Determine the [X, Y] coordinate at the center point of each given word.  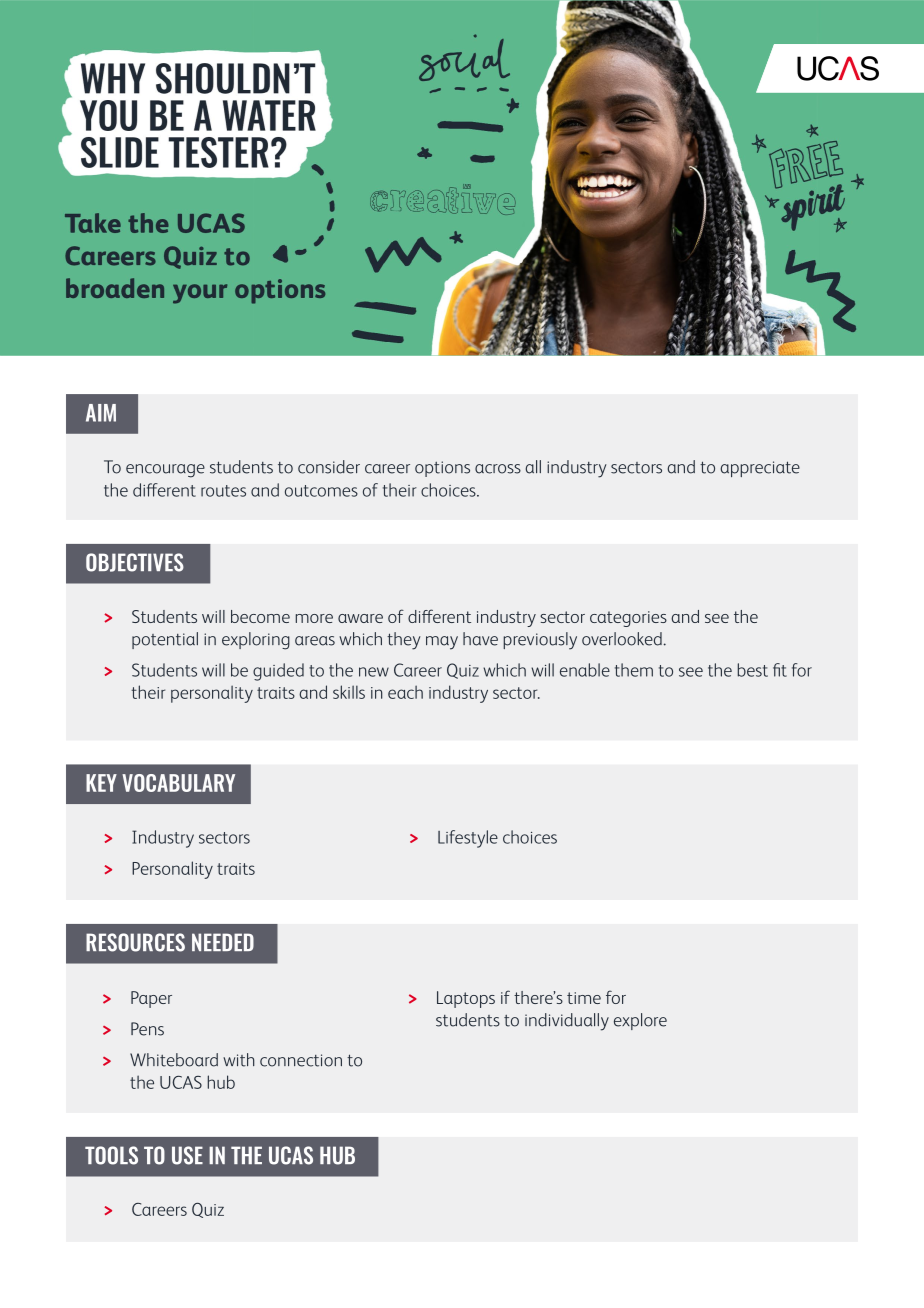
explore [640, 1021]
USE [187, 1155]
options [442, 469]
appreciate [760, 469]
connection [301, 1060]
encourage [165, 471]
